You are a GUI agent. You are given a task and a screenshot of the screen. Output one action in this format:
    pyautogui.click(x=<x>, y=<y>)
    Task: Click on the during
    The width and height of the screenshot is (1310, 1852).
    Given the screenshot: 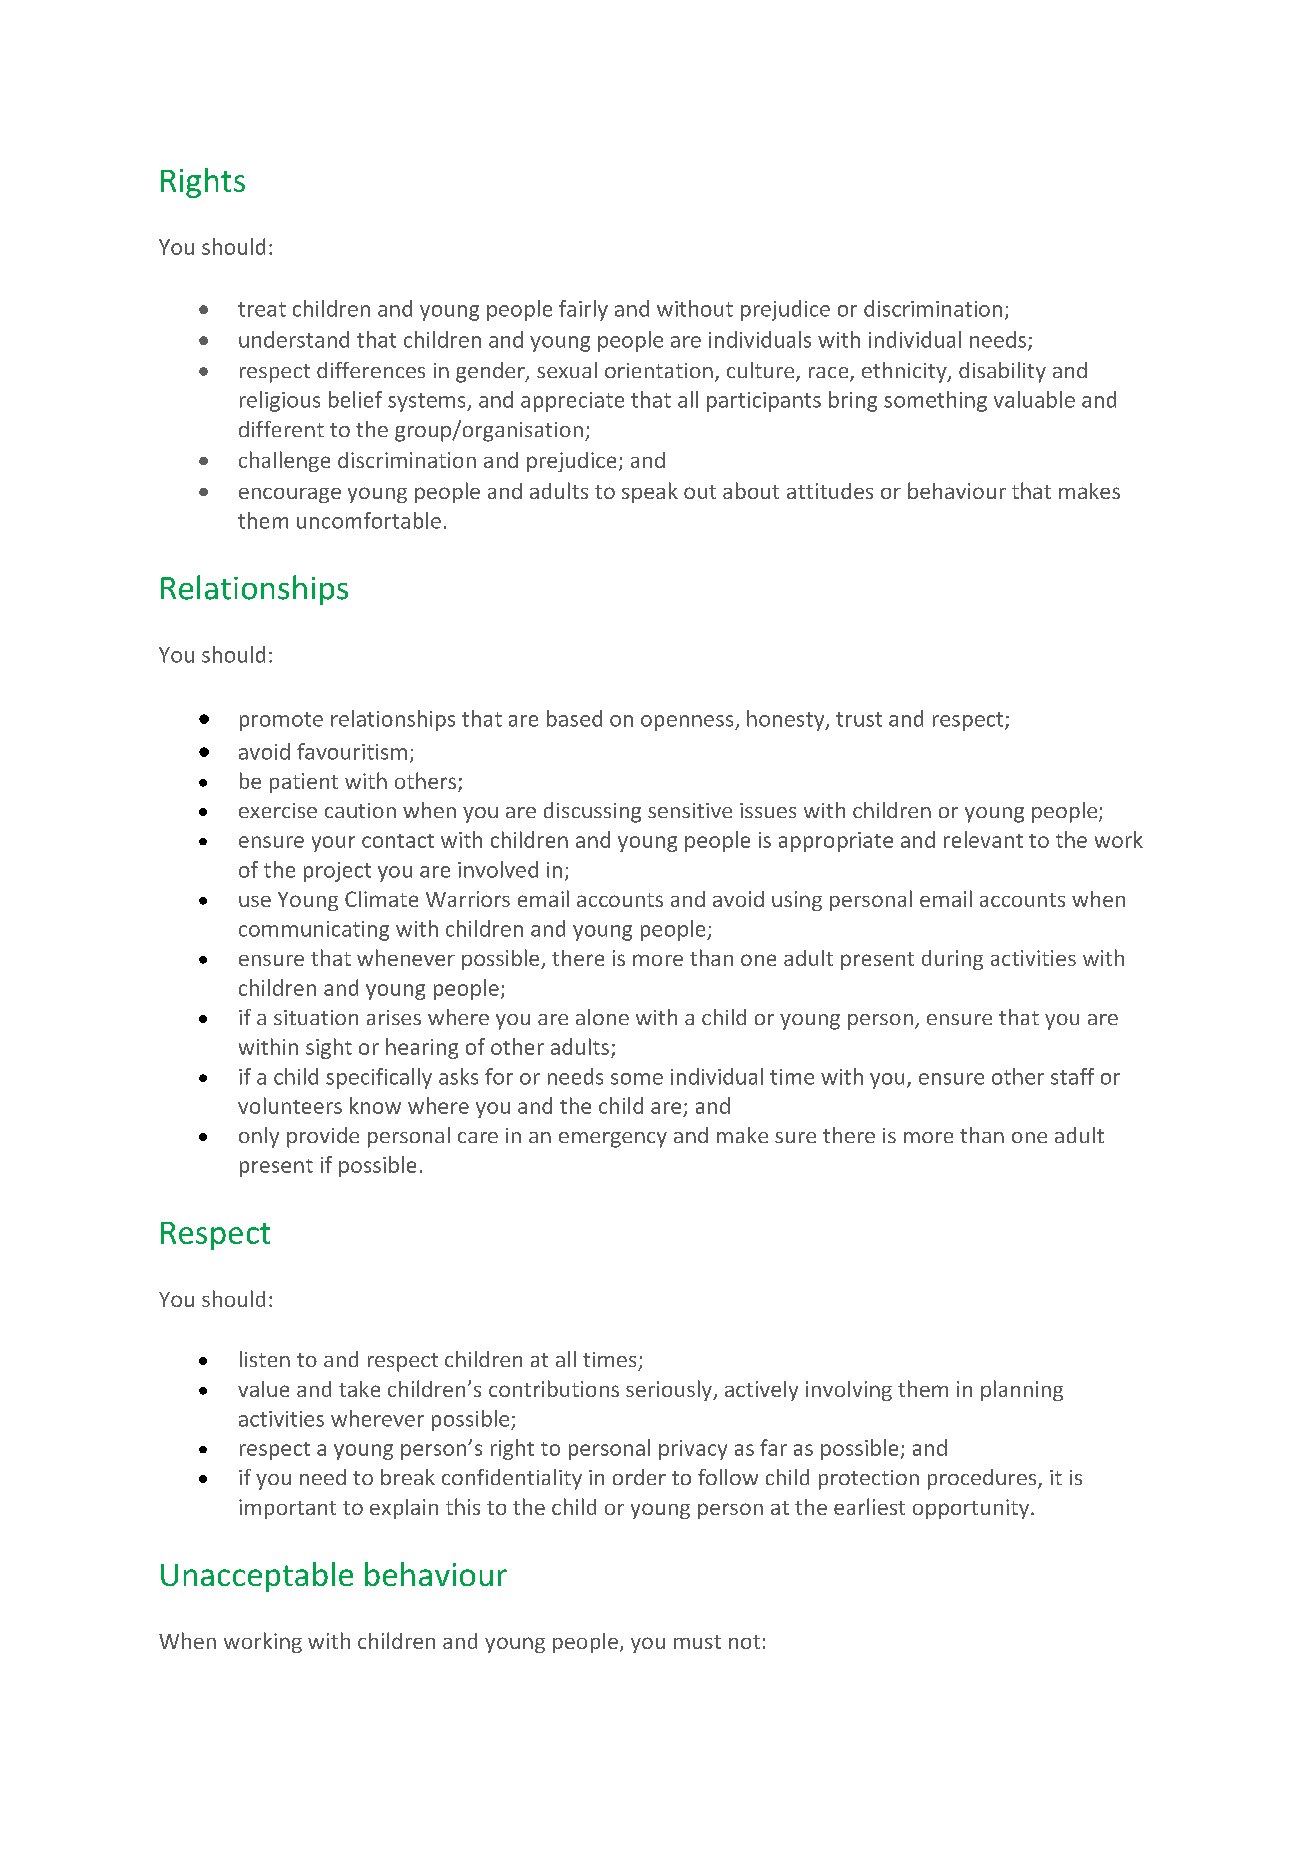 What is the action you would take?
    pyautogui.click(x=952, y=960)
